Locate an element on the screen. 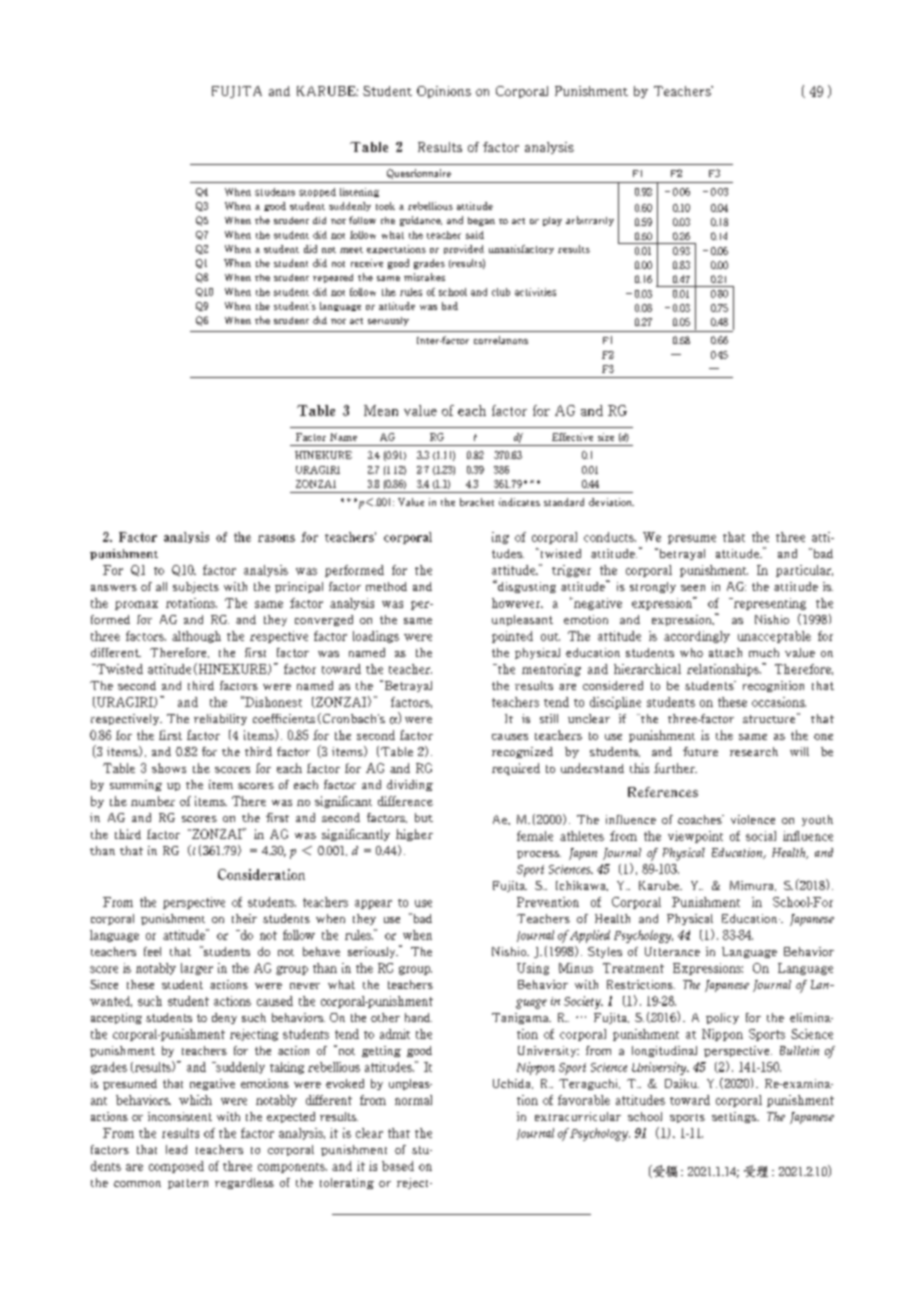  Using is located at coordinates (533, 969).
